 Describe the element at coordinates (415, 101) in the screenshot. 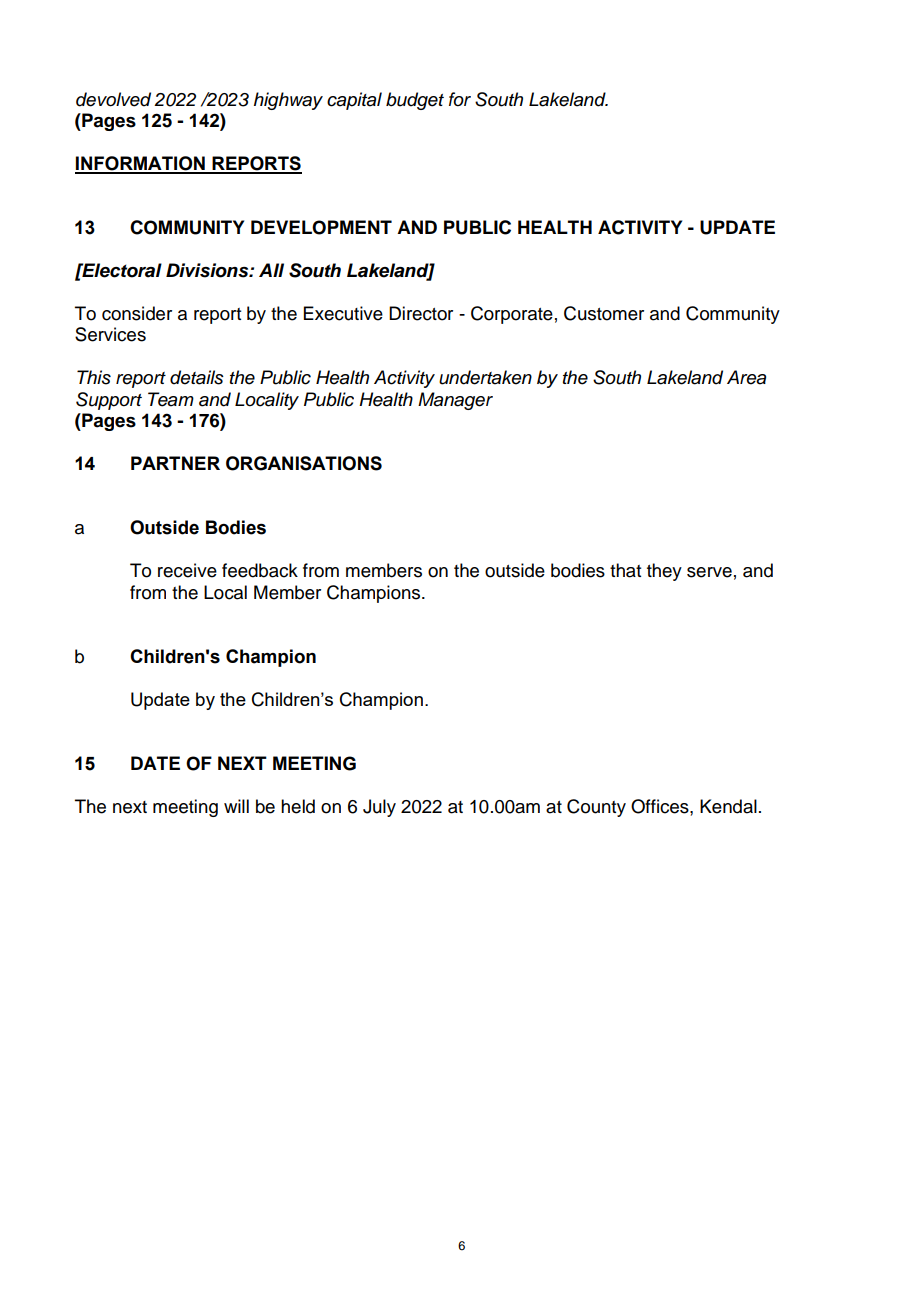

I see `budget` at that location.
